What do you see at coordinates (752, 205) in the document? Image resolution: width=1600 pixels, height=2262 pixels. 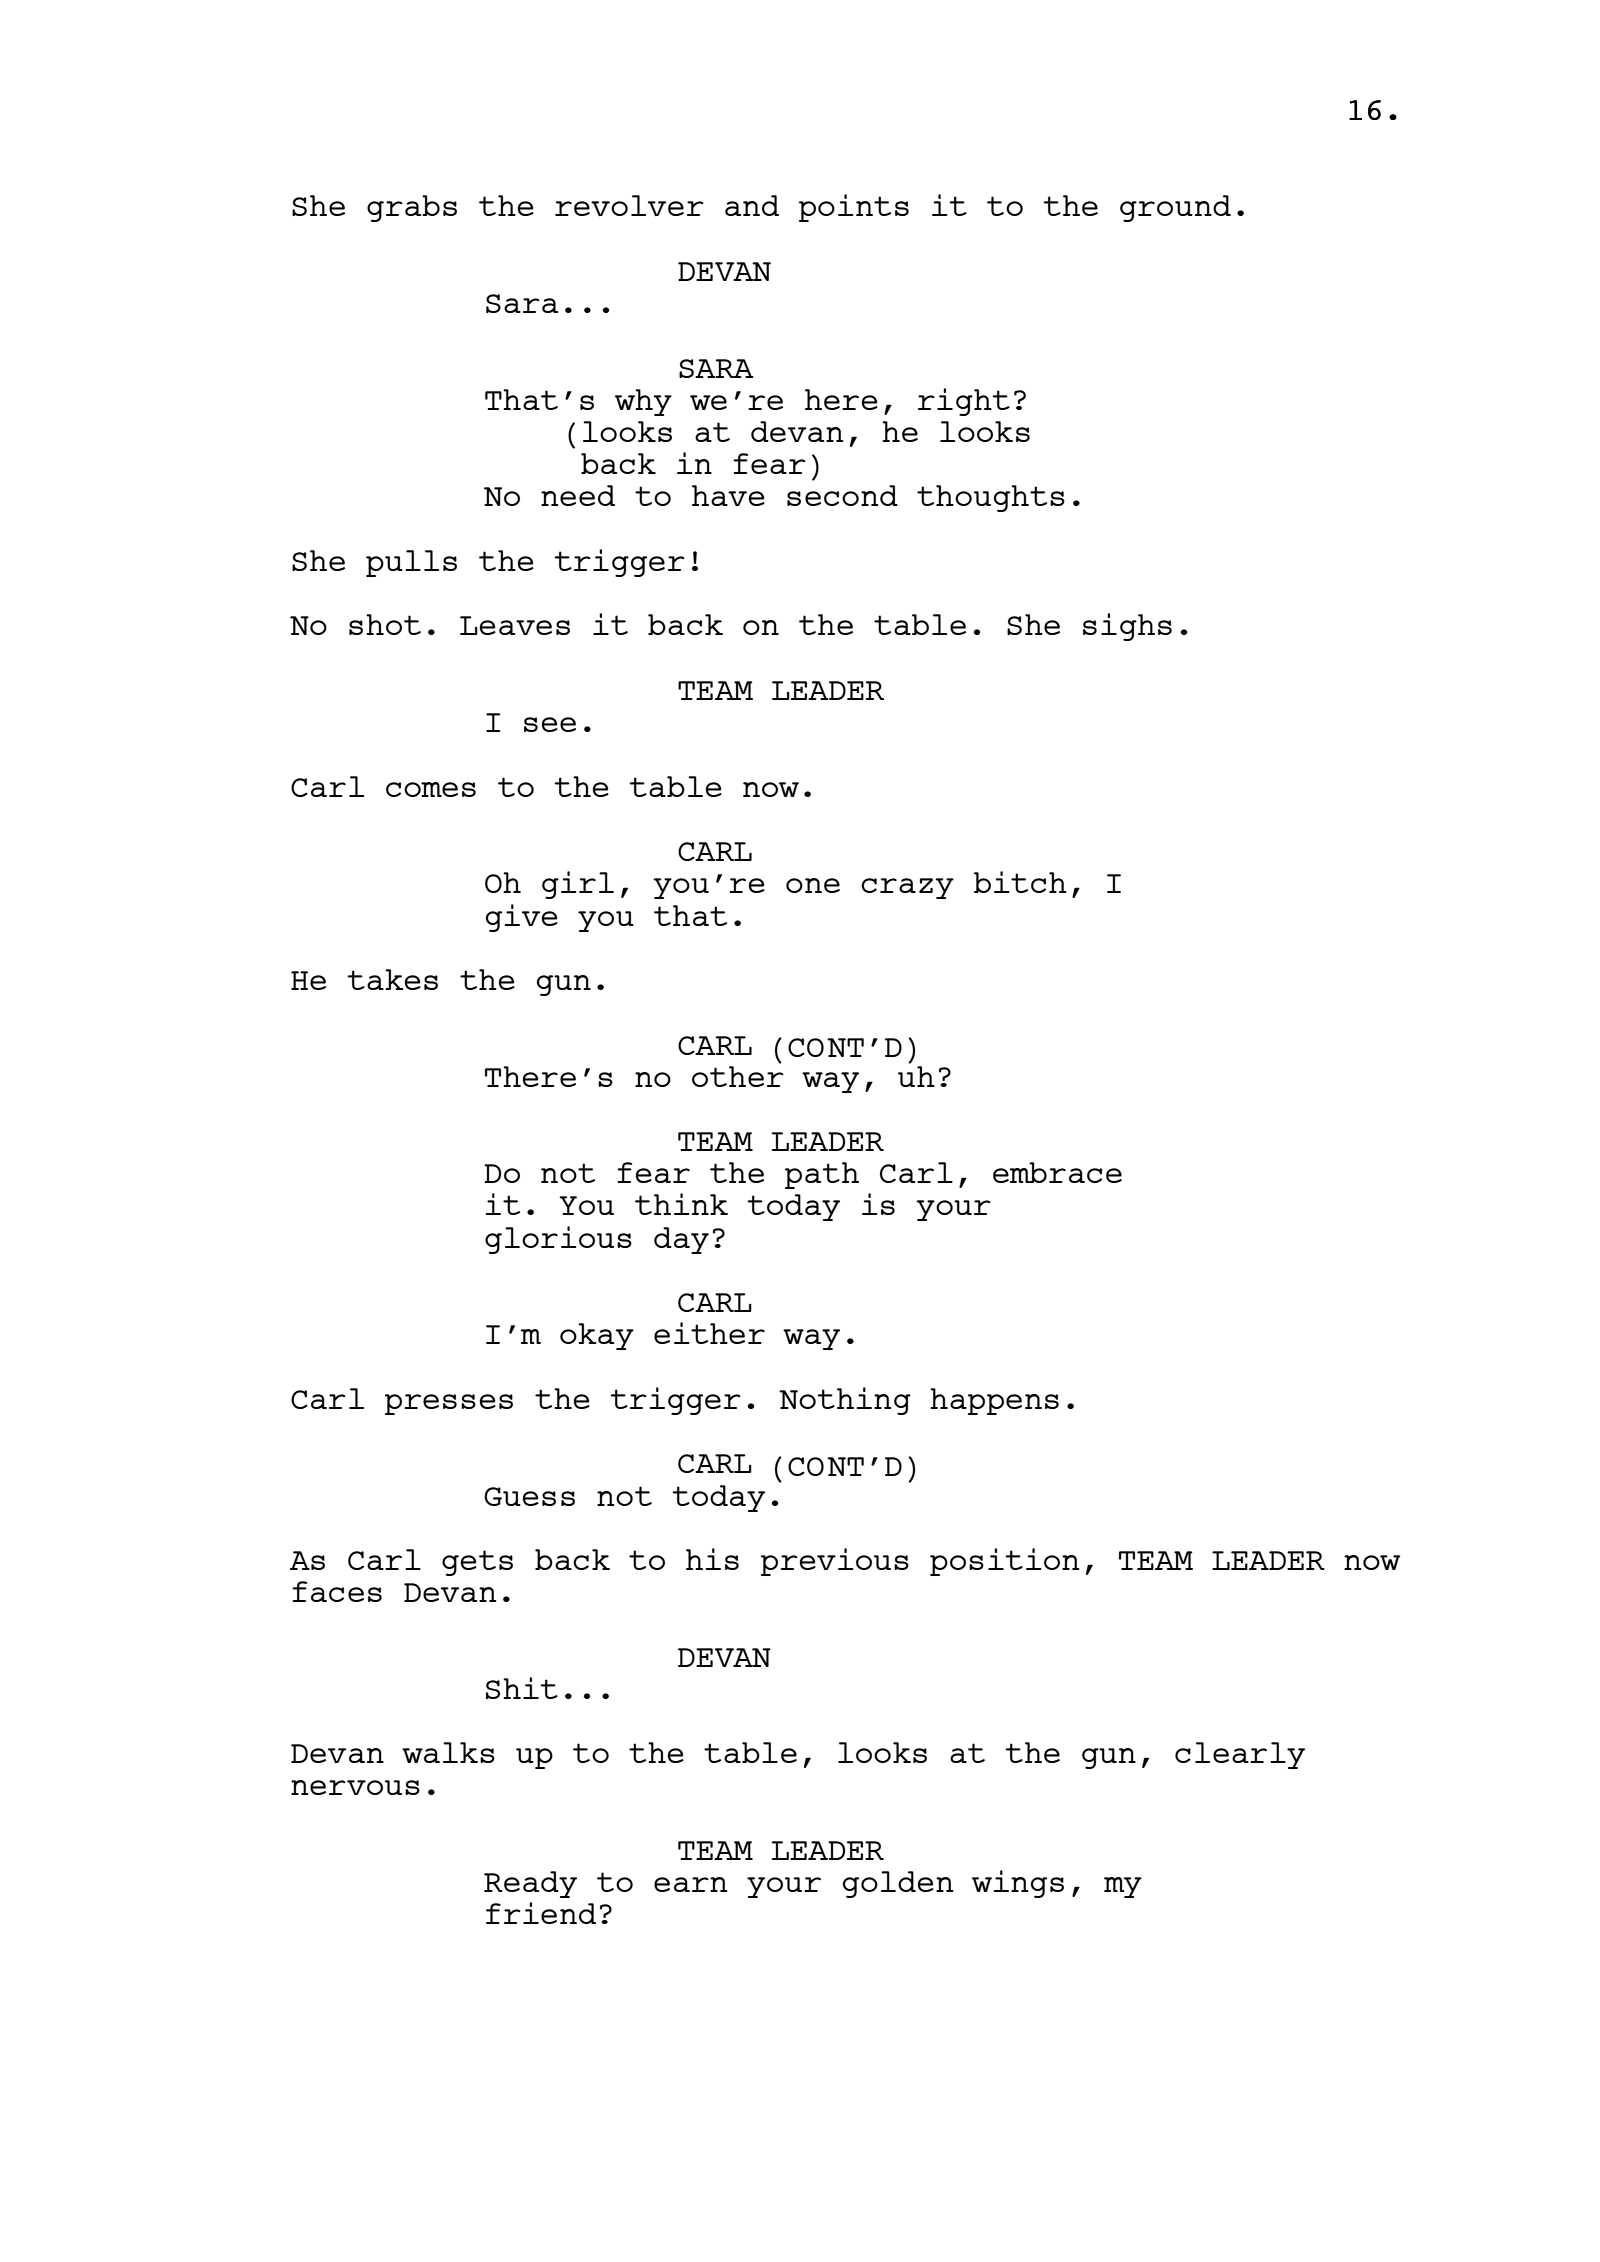 I see `and` at bounding box center [752, 205].
